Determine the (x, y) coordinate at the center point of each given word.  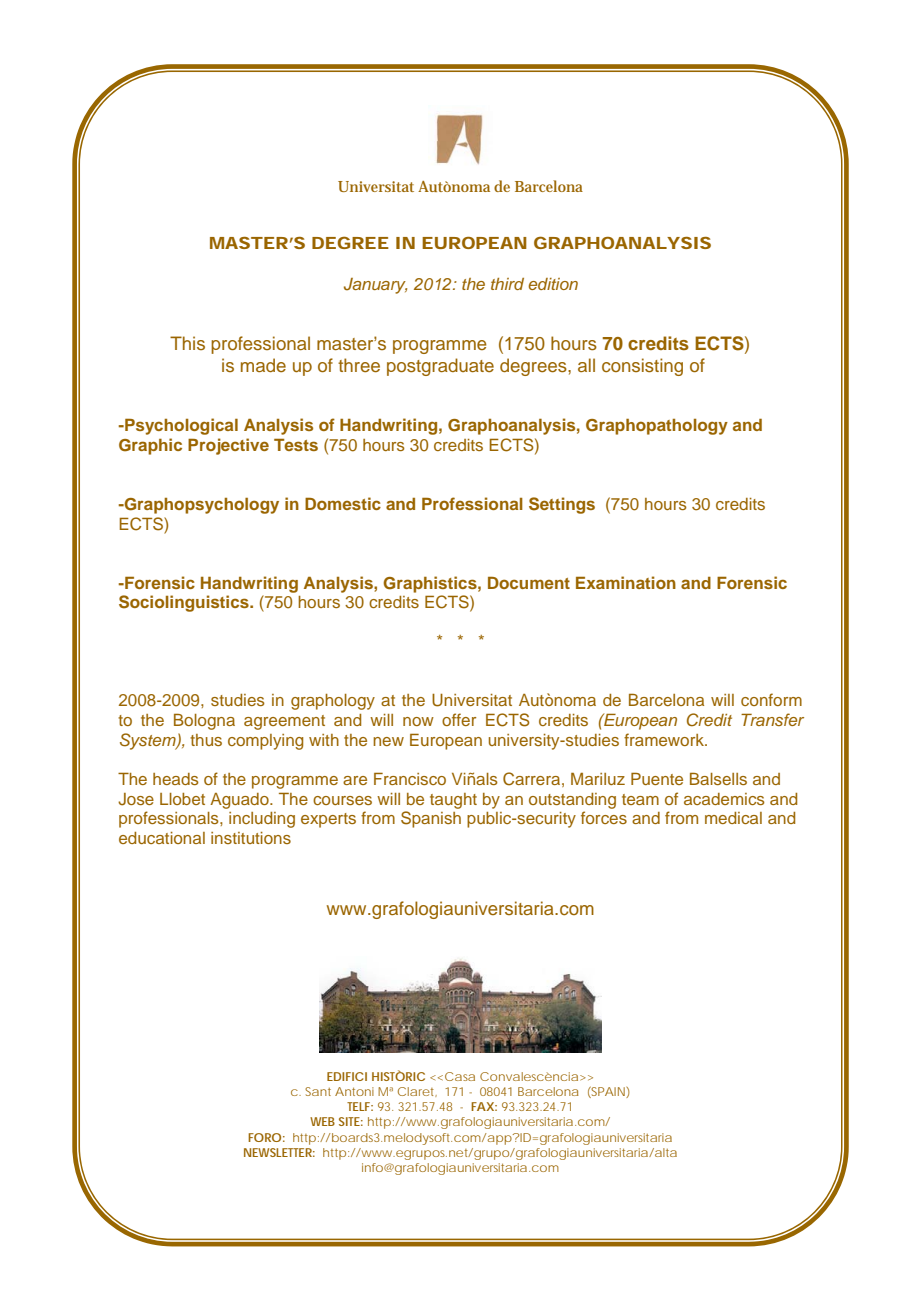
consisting (642, 367)
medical (733, 818)
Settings (562, 505)
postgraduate (440, 367)
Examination (626, 582)
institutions (251, 838)
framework (665, 739)
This (187, 343)
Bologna (204, 721)
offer (459, 719)
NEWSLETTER (279, 1152)
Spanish (431, 819)
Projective (228, 446)
